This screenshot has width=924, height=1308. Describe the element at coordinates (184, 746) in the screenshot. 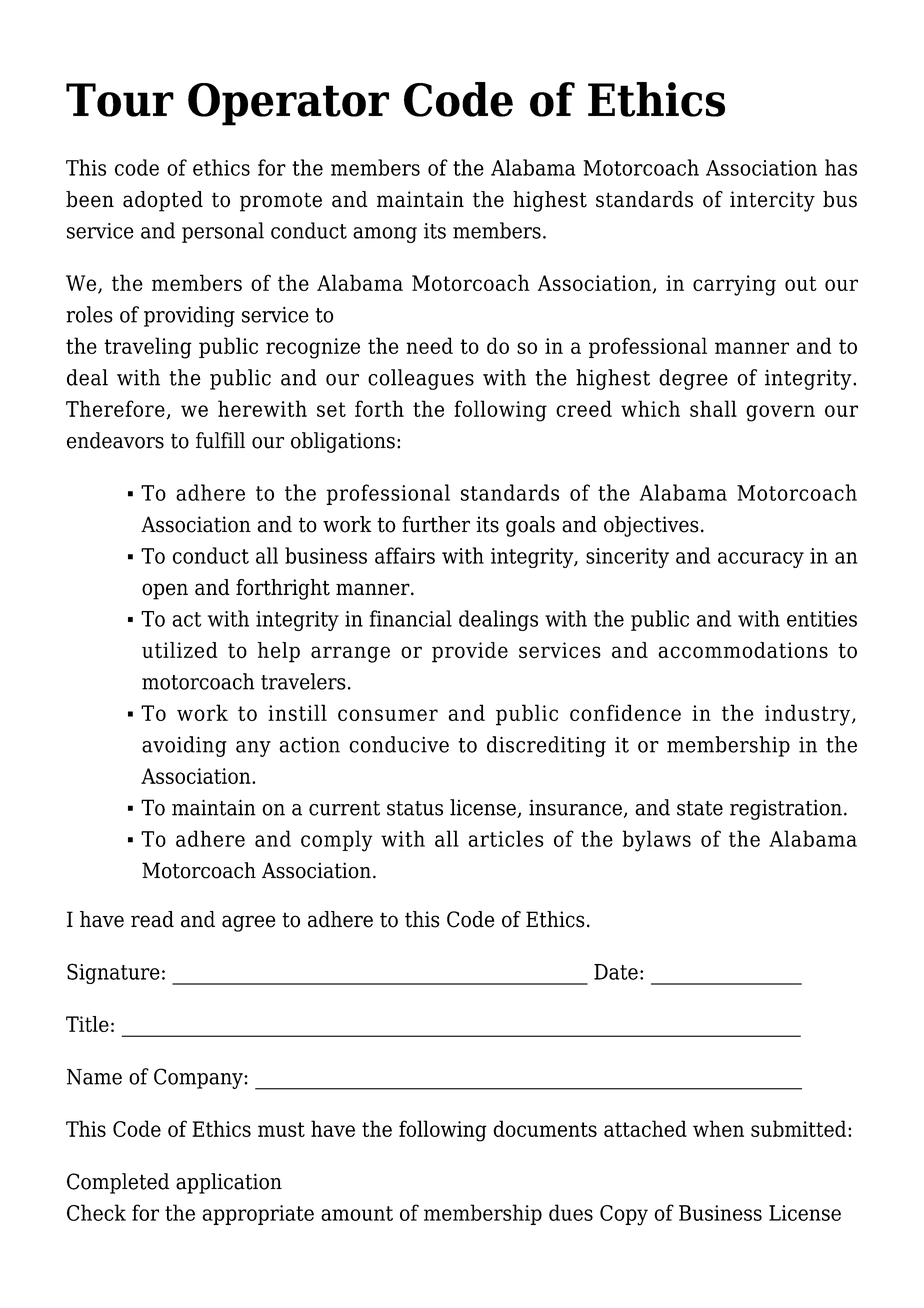

I see `avoiding` at that location.
